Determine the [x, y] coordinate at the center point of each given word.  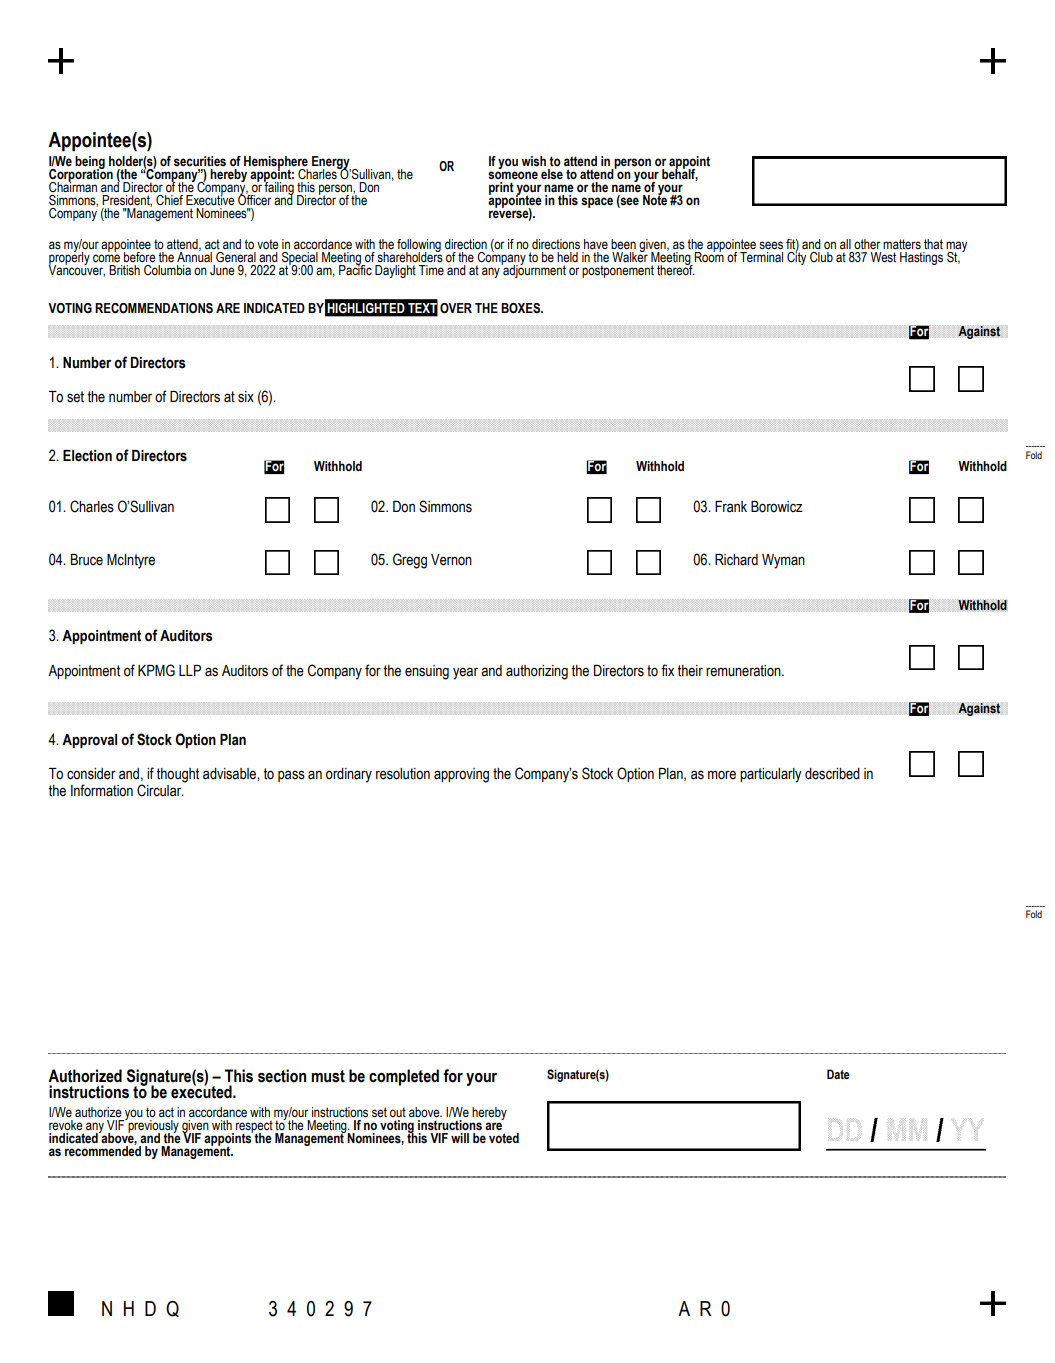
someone [513, 175]
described [832, 774]
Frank [731, 507]
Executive [210, 199]
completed [404, 1077]
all [845, 244]
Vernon [451, 560]
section [282, 1076]
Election [87, 456]
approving [461, 775]
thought [177, 775]
